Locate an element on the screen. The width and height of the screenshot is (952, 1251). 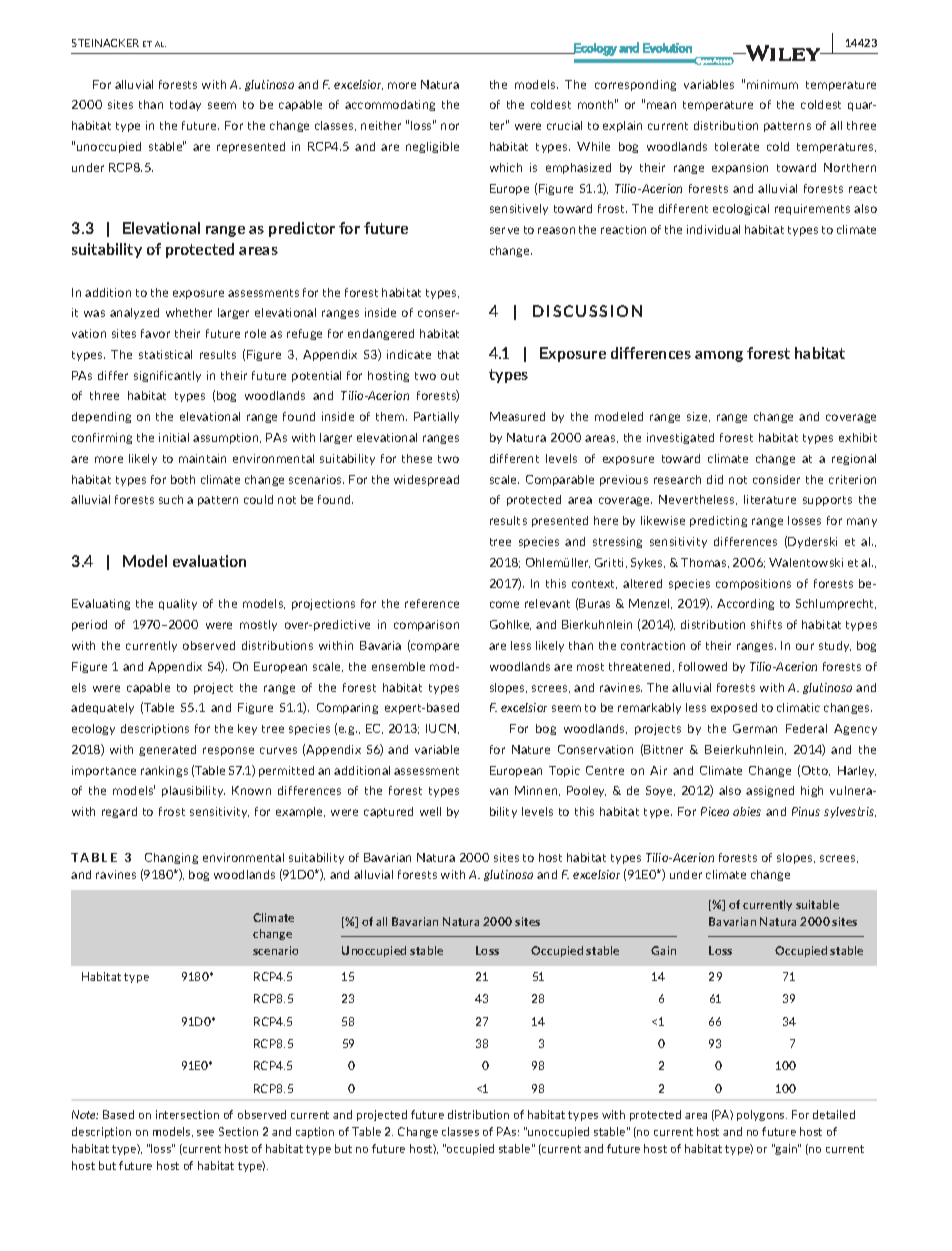
well is located at coordinates (430, 811).
